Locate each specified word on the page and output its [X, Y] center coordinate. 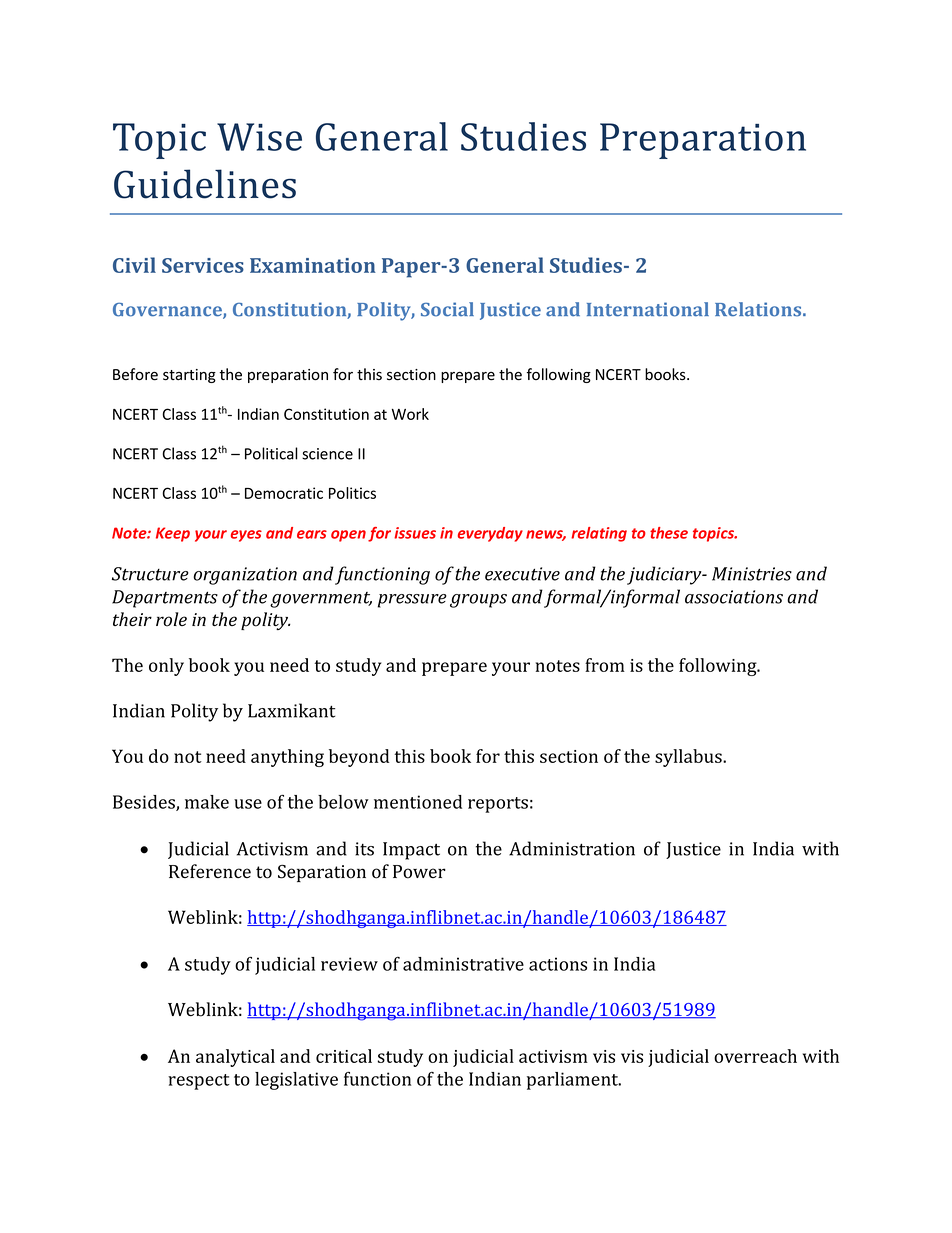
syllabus [689, 758]
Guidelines [205, 184]
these [669, 533]
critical [344, 1056]
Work [410, 414]
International [648, 309]
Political [271, 453]
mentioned [418, 802]
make [207, 802]
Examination [313, 265]
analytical [235, 1058]
